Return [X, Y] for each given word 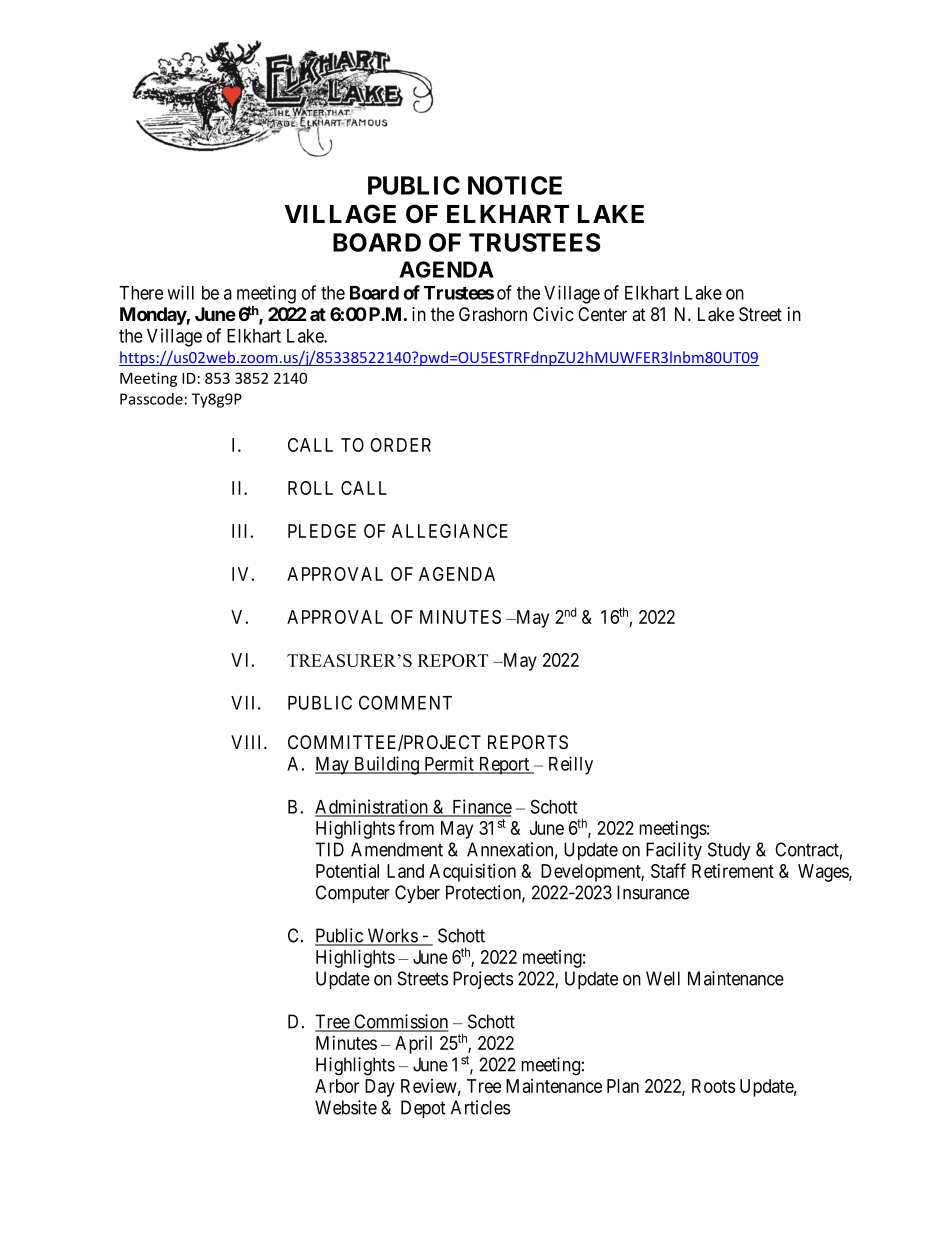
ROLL [310, 488]
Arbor [337, 1086]
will [180, 292]
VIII [248, 742]
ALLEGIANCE [450, 531]
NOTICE [515, 185]
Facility [674, 851]
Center [602, 314]
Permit [449, 764]
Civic [553, 314]
